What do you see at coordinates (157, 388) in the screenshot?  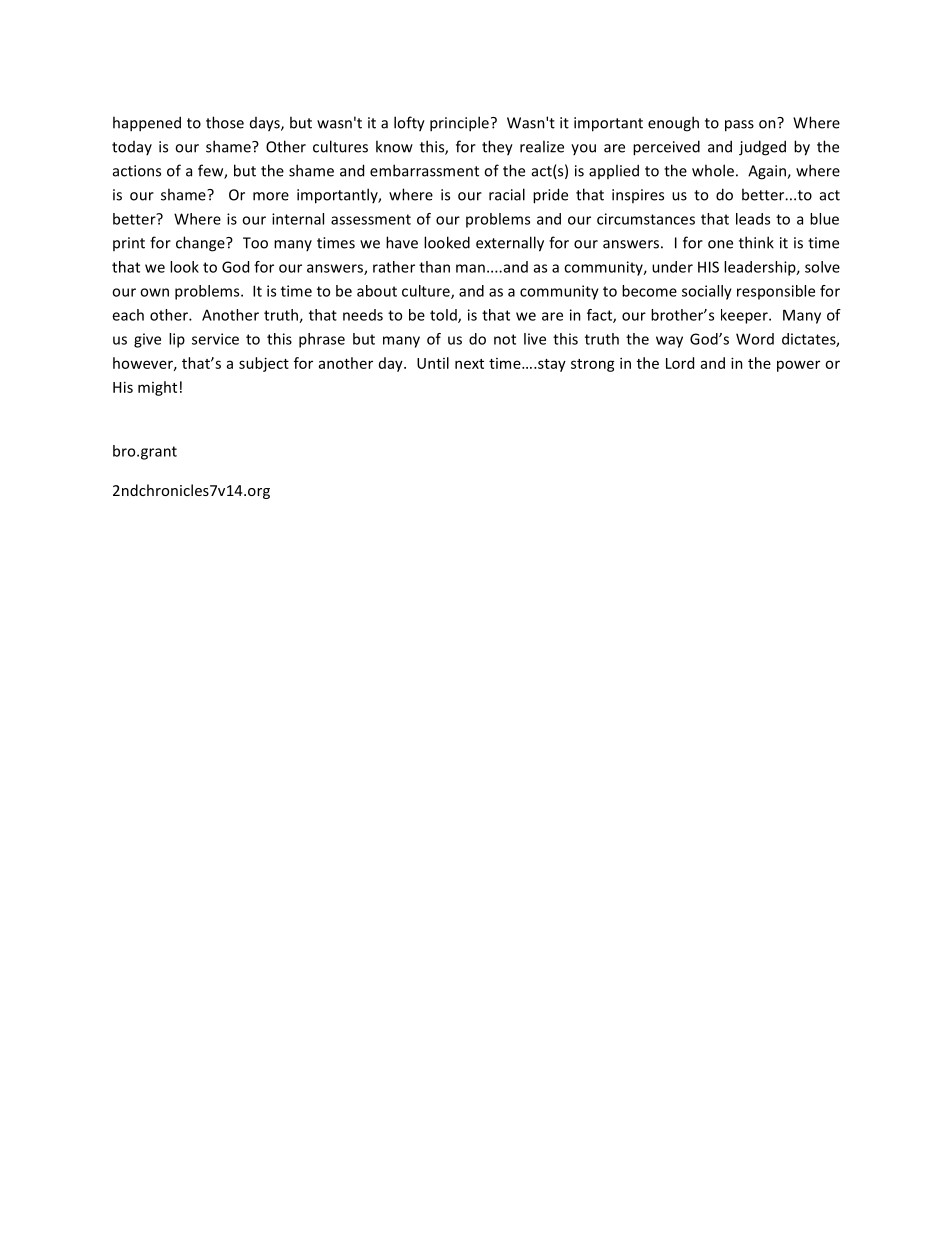 I see `might` at bounding box center [157, 388].
